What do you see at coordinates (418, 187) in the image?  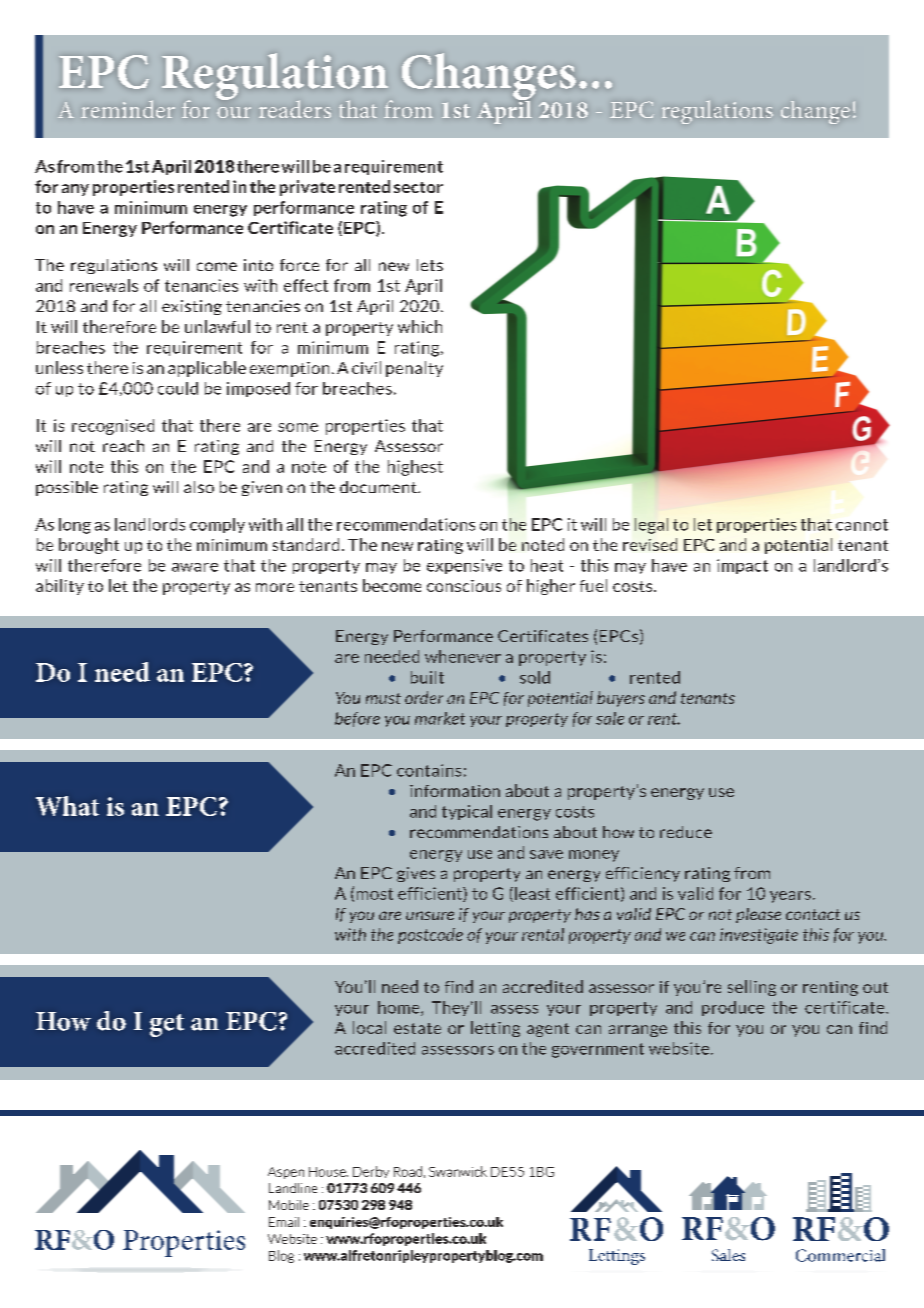 I see `sector` at bounding box center [418, 187].
